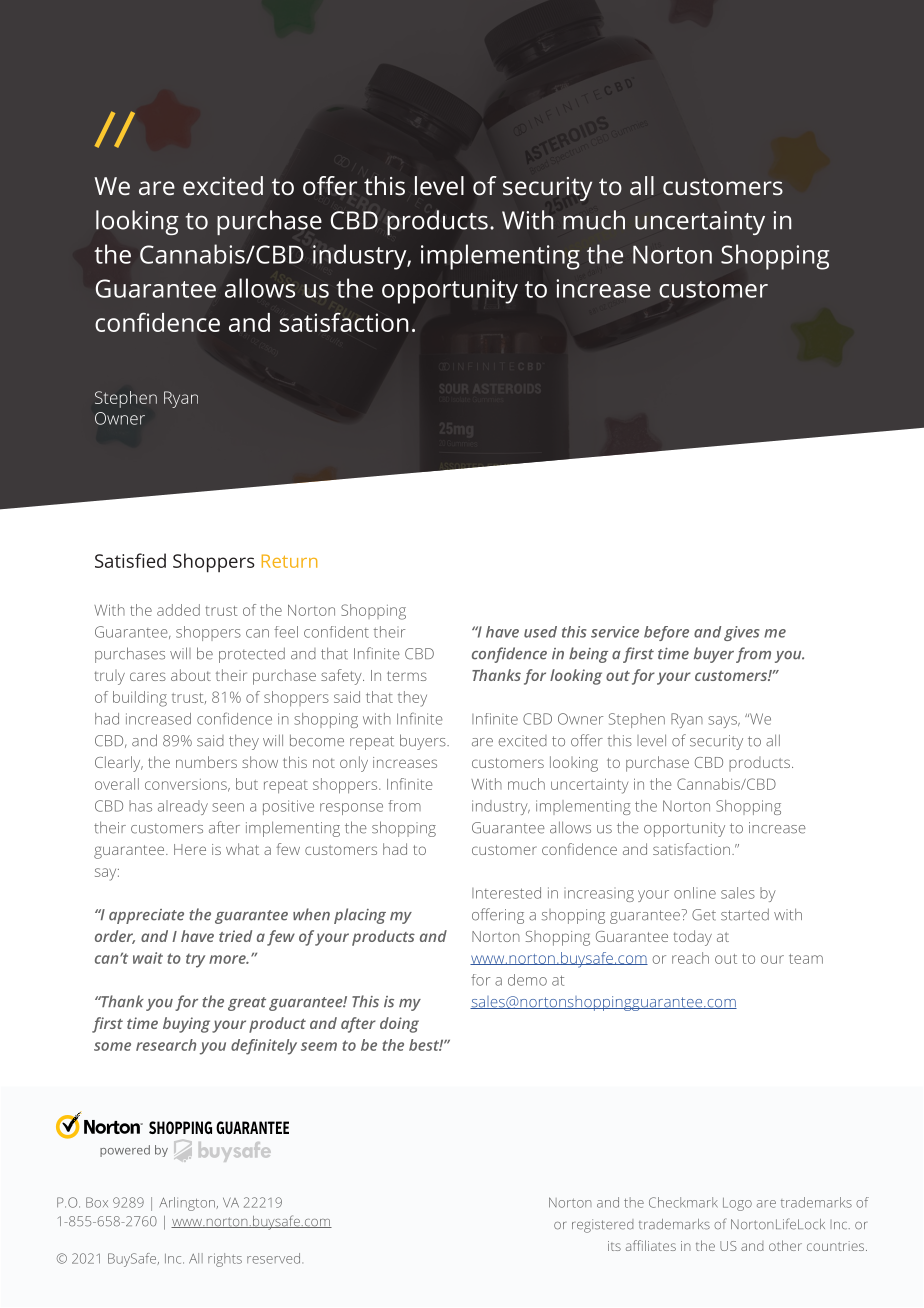 The width and height of the image is (924, 1308). What do you see at coordinates (146, 916) in the image?
I see `appreciate` at bounding box center [146, 916].
